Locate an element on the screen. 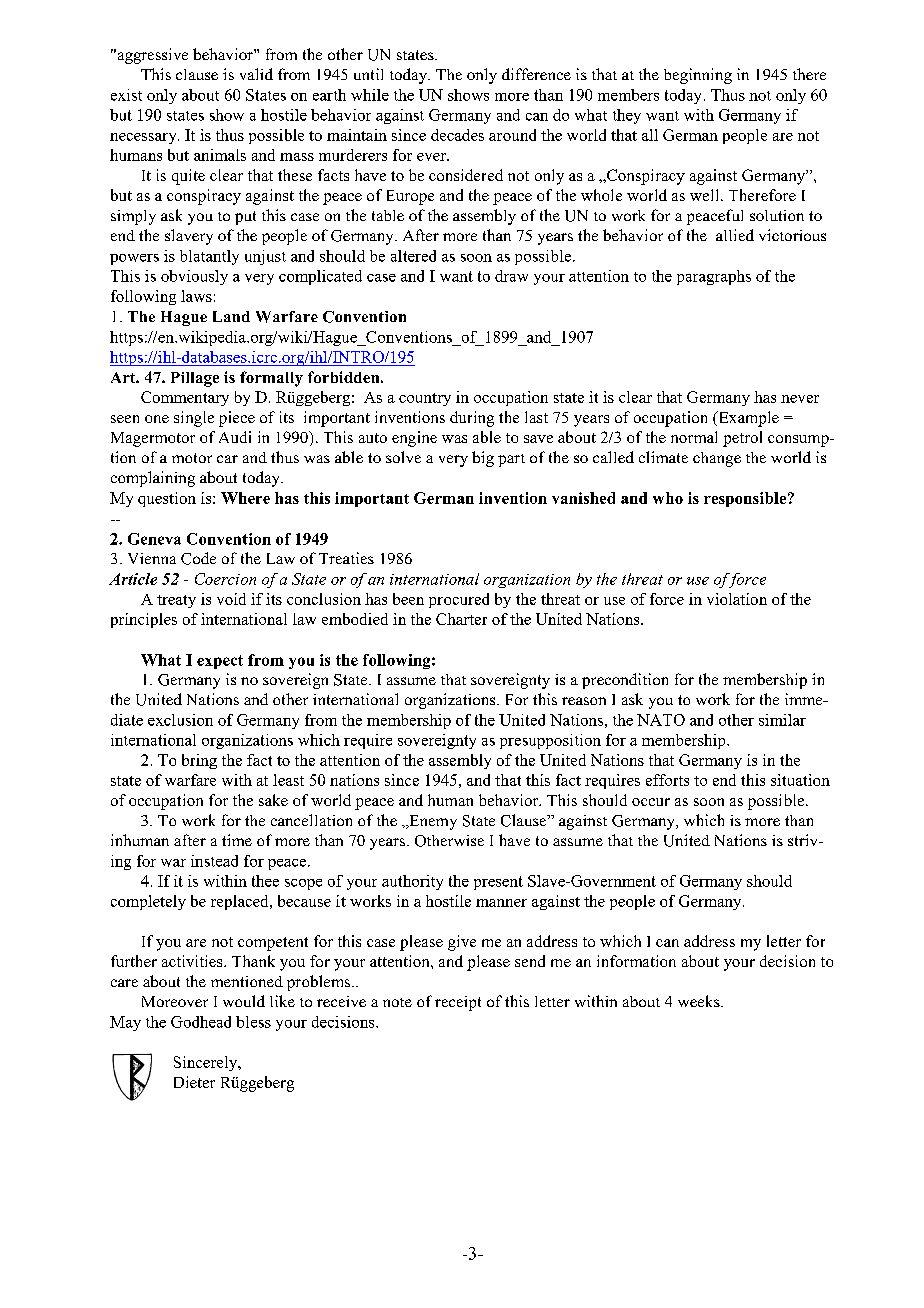  receipt is located at coordinates (458, 1003).
